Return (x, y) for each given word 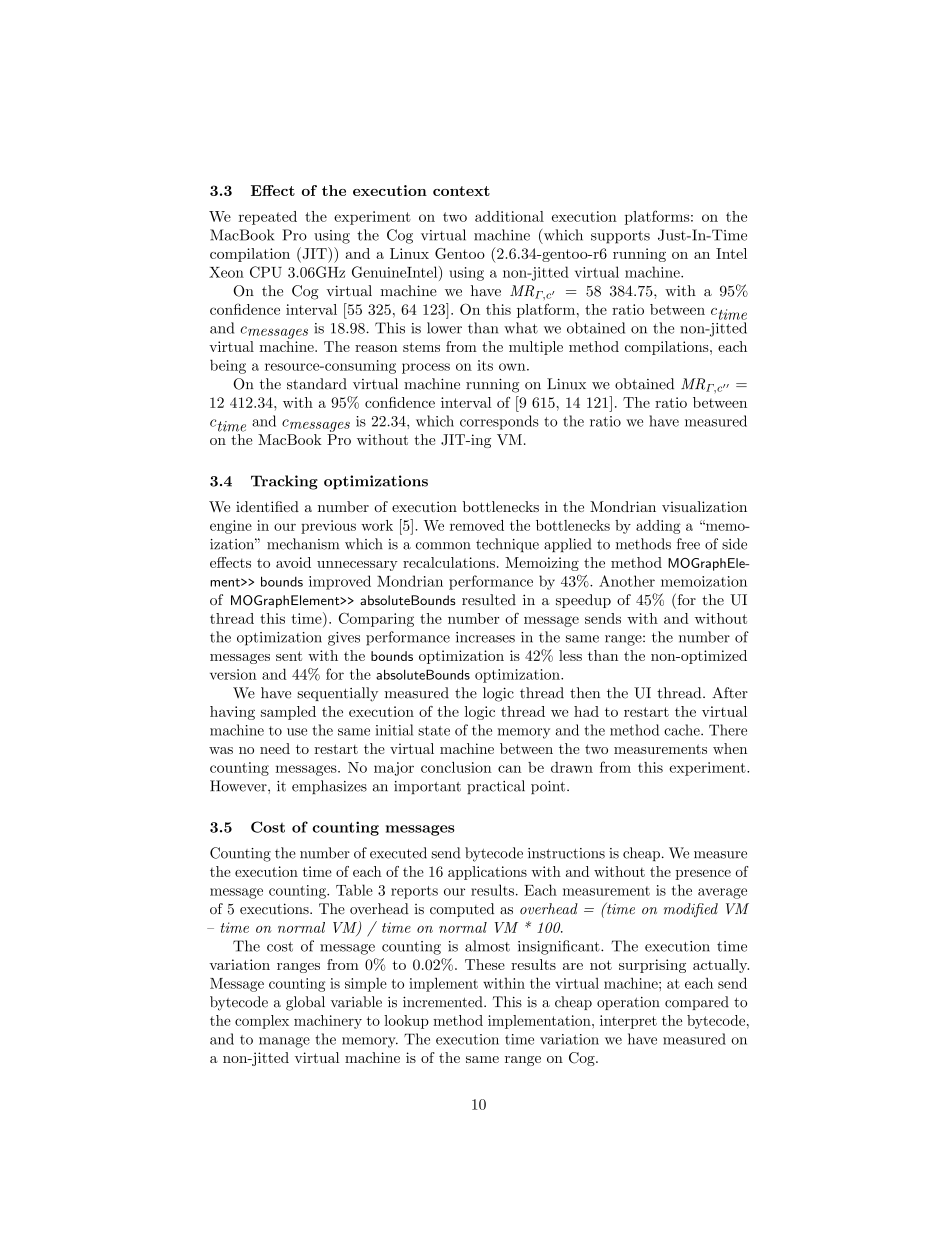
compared (697, 1003)
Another (627, 581)
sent (289, 656)
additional (509, 216)
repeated (268, 218)
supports (620, 237)
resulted (489, 600)
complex (262, 1022)
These (485, 964)
